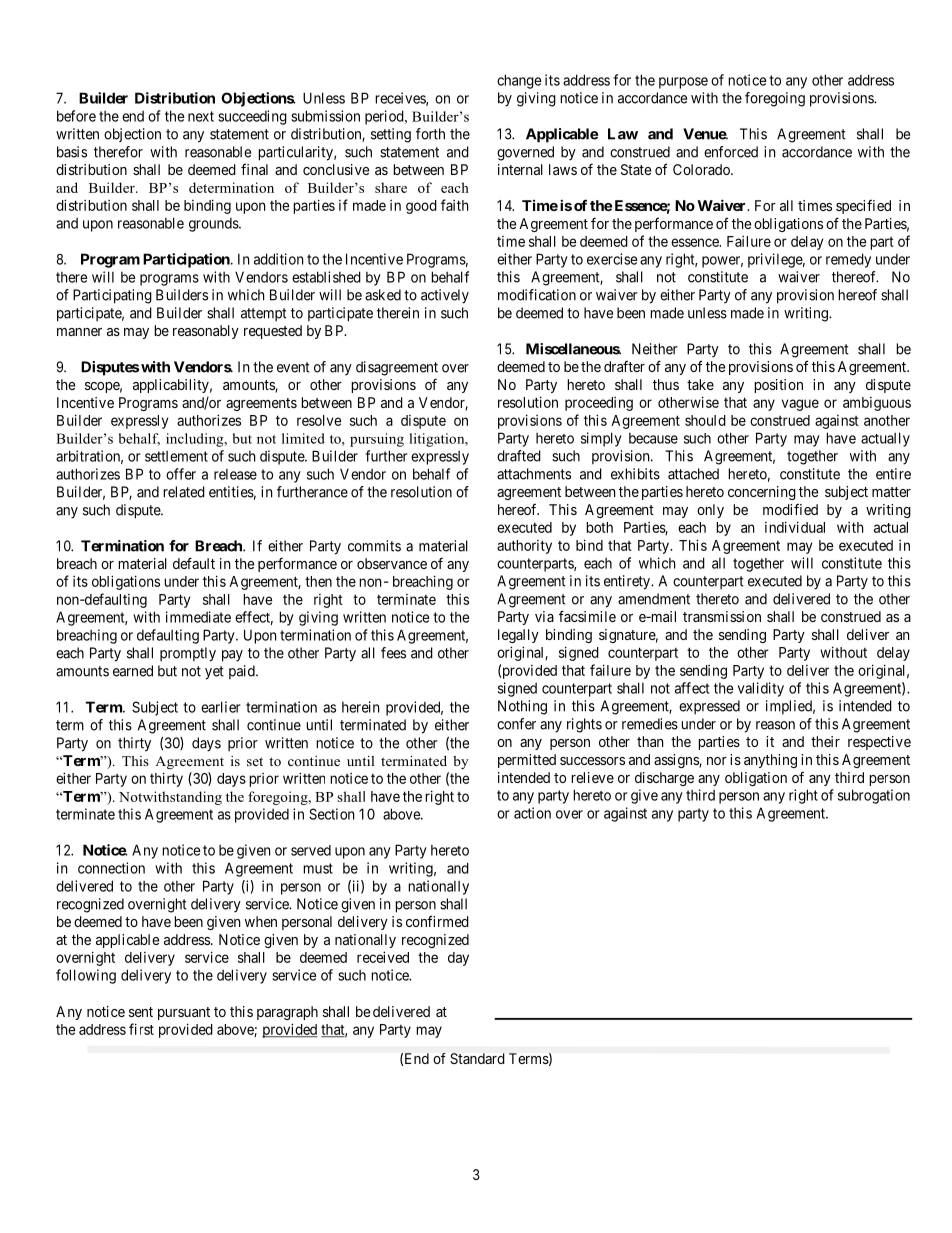  I want to click on position, so click(778, 386).
